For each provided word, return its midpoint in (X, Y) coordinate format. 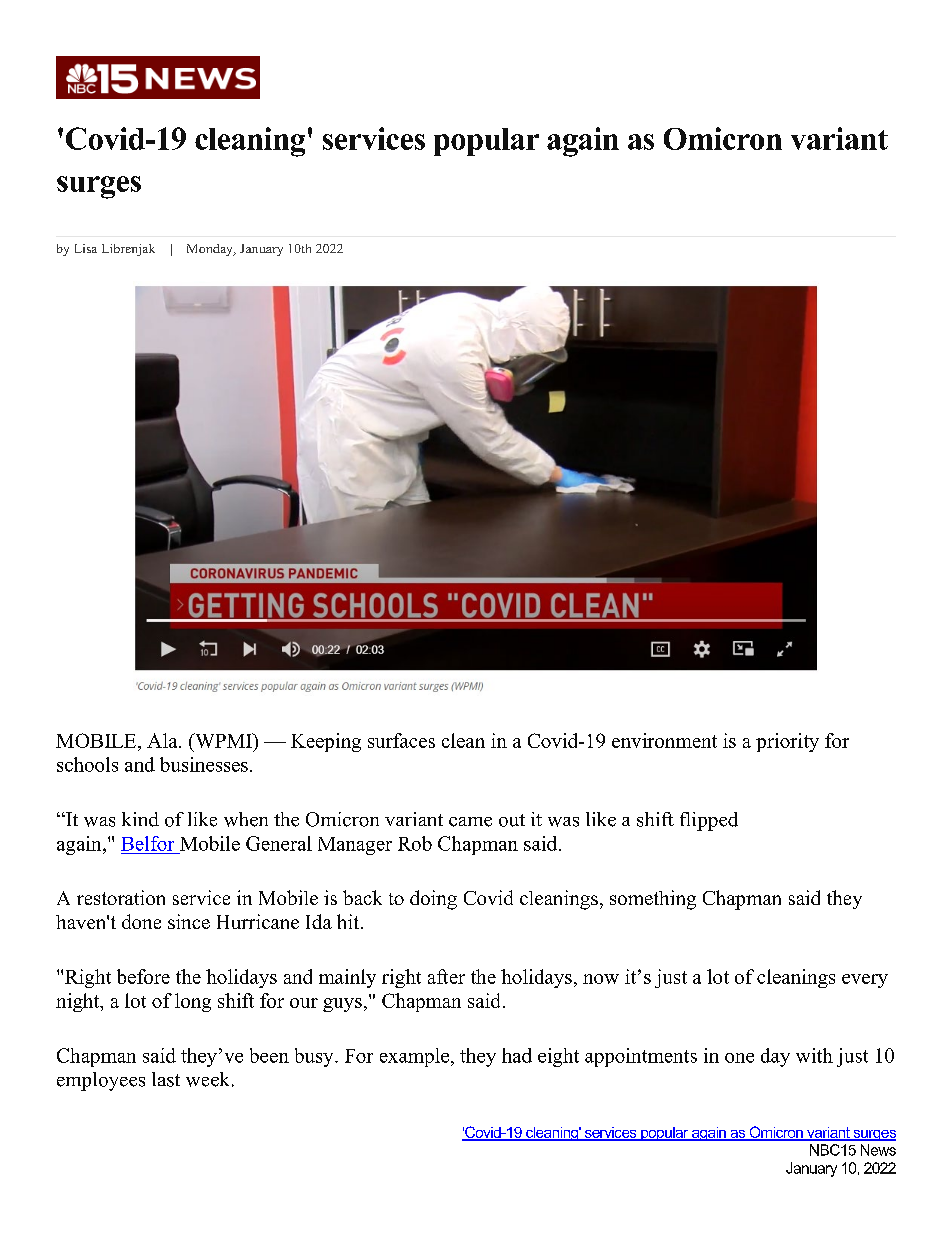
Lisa (86, 248)
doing (433, 900)
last (166, 1079)
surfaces (401, 740)
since (189, 921)
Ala (163, 740)
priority (787, 742)
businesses (204, 764)
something (653, 900)
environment (664, 740)
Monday (211, 250)
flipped (709, 821)
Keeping (326, 742)
